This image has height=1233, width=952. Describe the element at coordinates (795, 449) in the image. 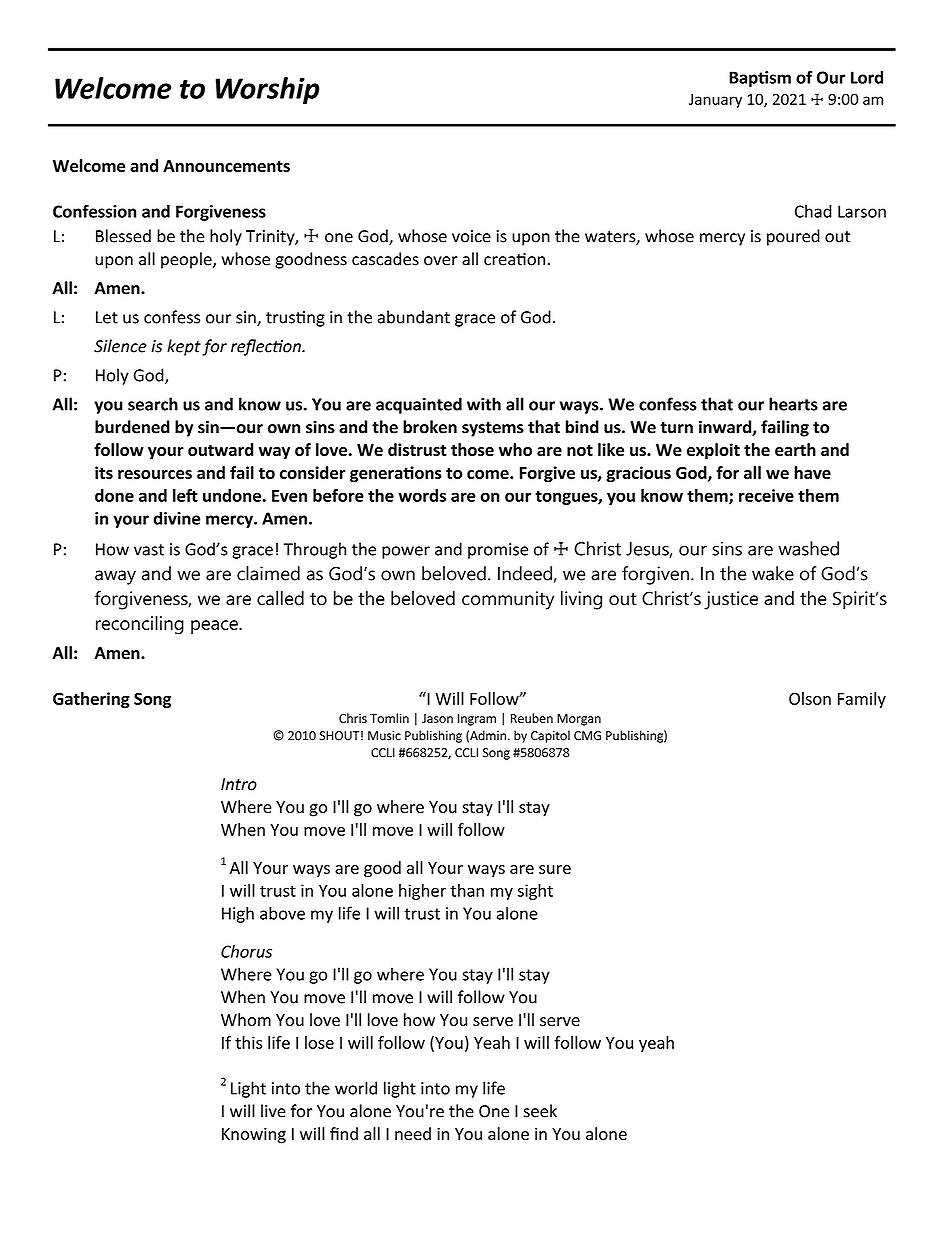

I see `earth` at that location.
